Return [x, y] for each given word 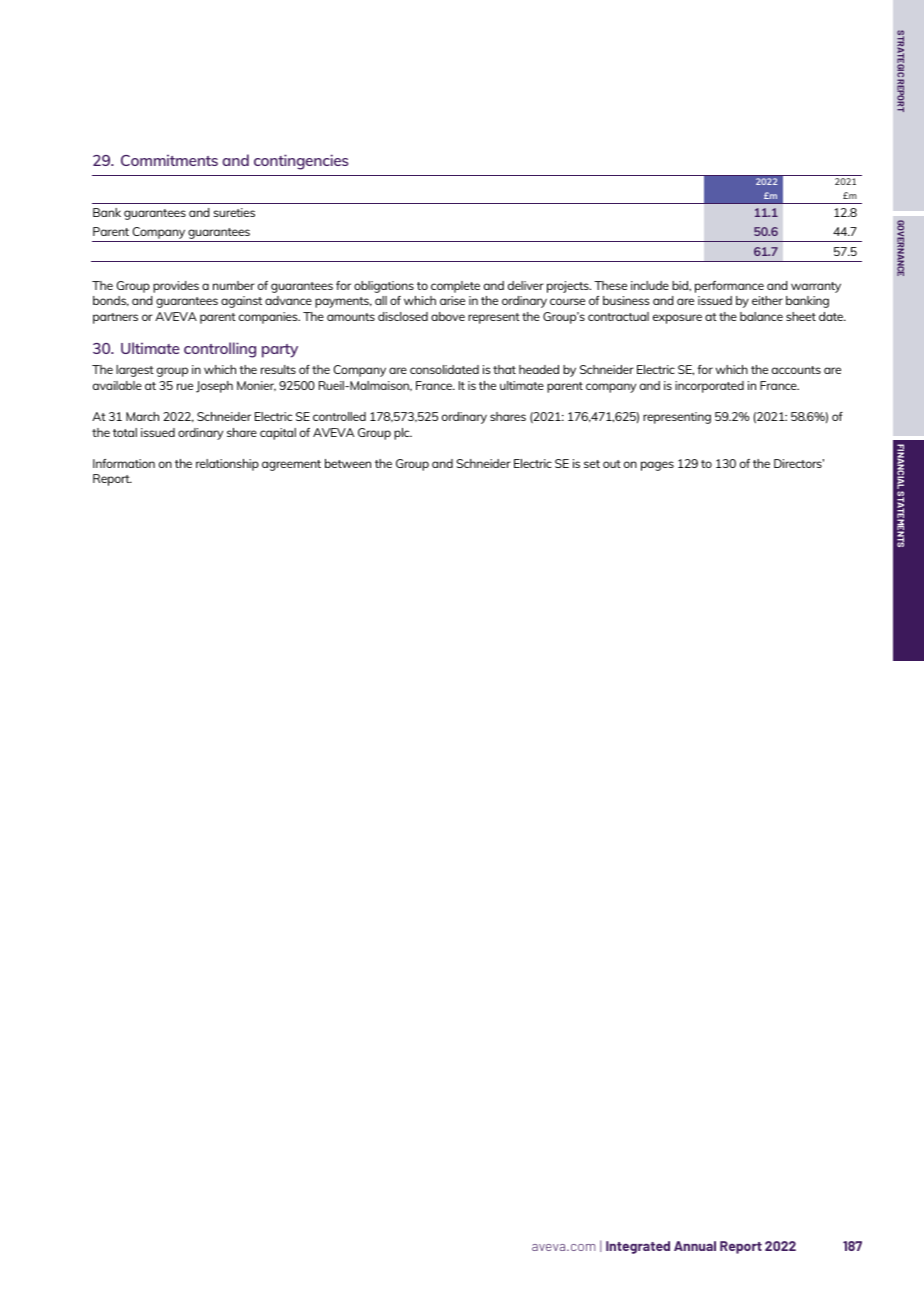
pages [657, 466]
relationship [227, 465]
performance [729, 287]
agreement [291, 465]
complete [455, 287]
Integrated [638, 1247]
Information [124, 463]
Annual [695, 1246]
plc [403, 434]
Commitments [169, 160]
